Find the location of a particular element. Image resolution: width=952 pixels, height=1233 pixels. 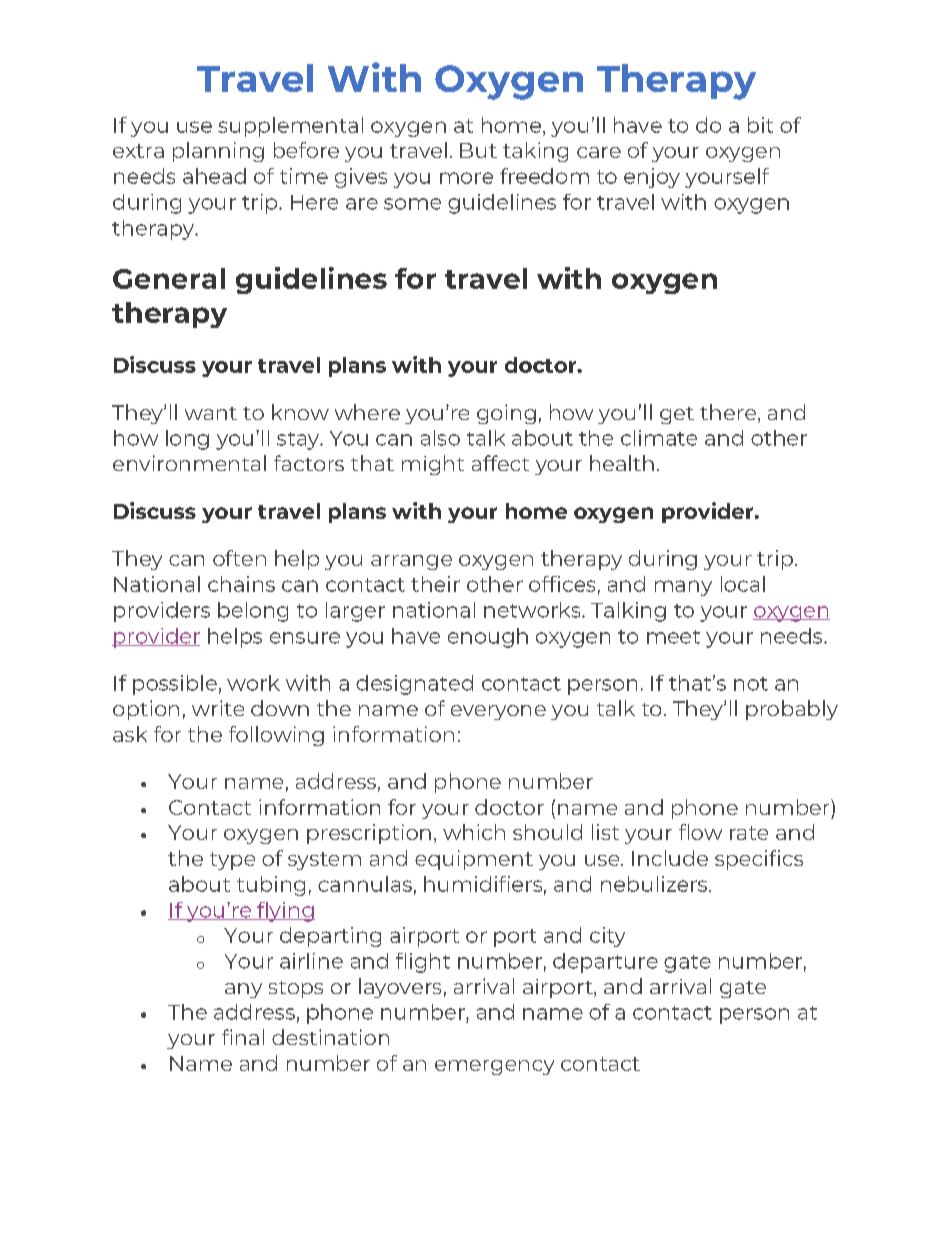

write is located at coordinates (218, 708).
